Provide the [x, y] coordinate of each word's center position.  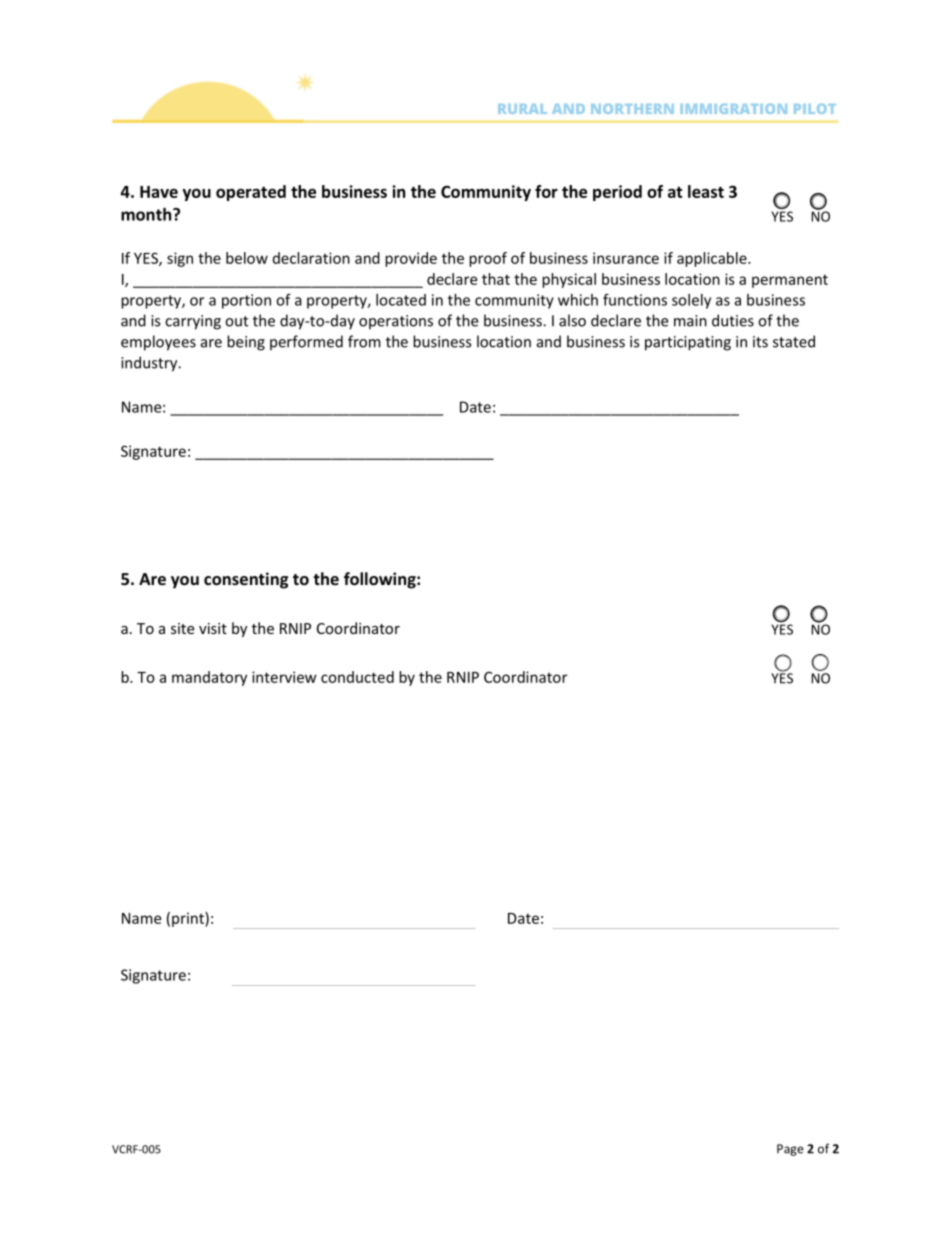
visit [213, 628]
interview [284, 677]
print [189, 919]
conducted [357, 677]
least [706, 191]
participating [688, 343]
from [364, 341]
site [182, 628]
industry [150, 364]
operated [251, 193]
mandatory [209, 678]
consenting [246, 580]
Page [790, 1150]
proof [488, 259]
